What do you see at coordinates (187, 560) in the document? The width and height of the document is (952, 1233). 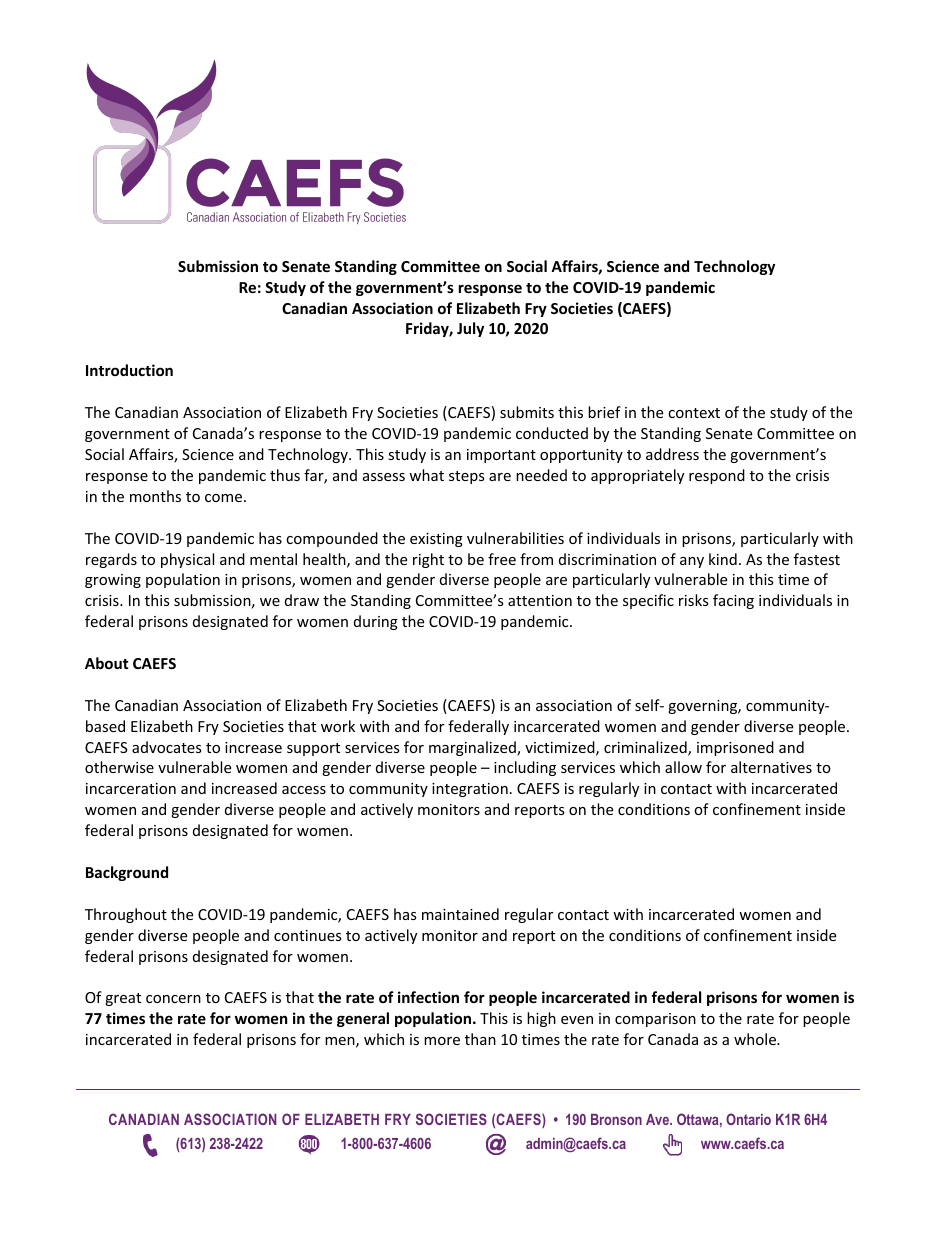 I see `physical` at bounding box center [187, 560].
